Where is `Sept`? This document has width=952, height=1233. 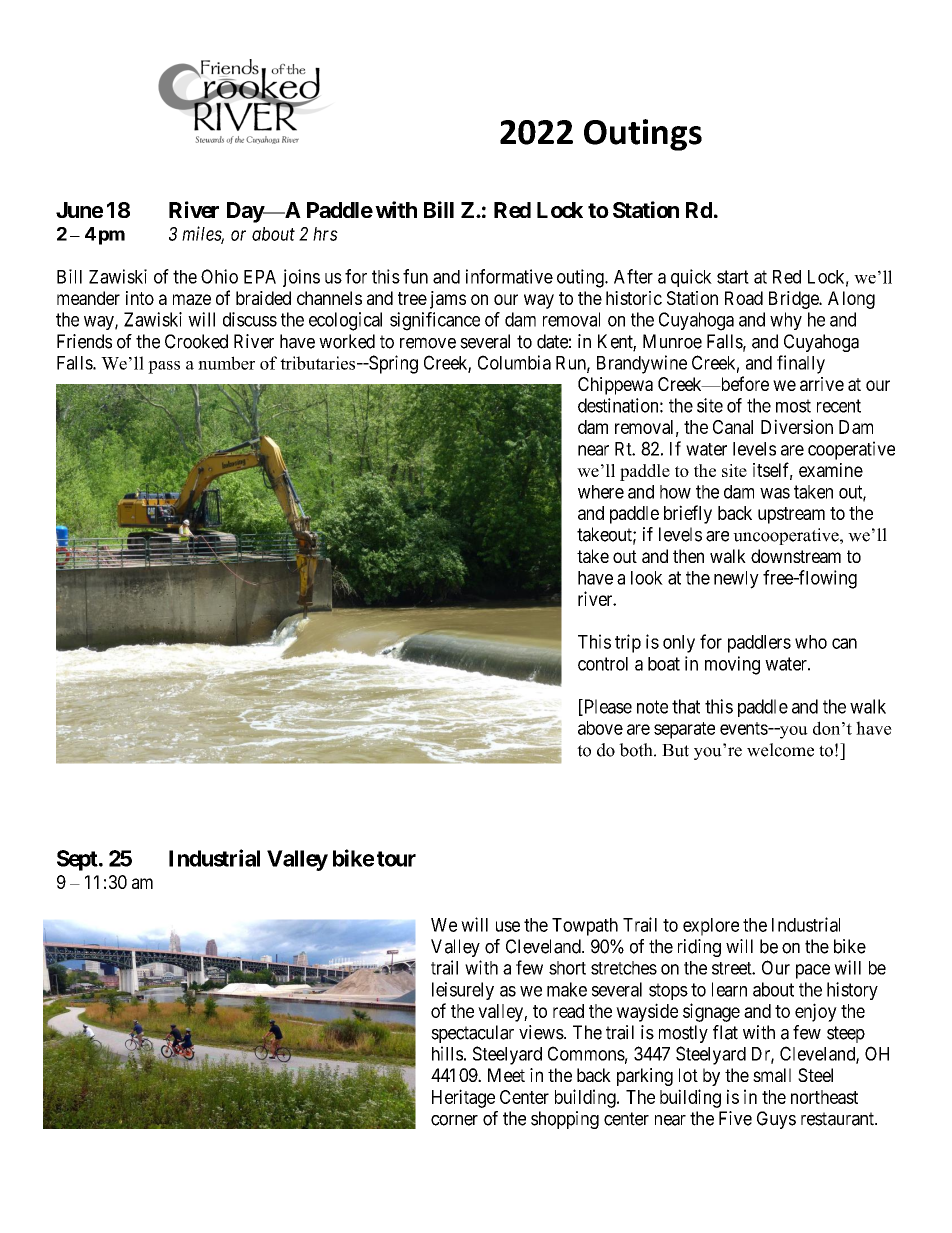
Sept is located at coordinates (78, 860).
